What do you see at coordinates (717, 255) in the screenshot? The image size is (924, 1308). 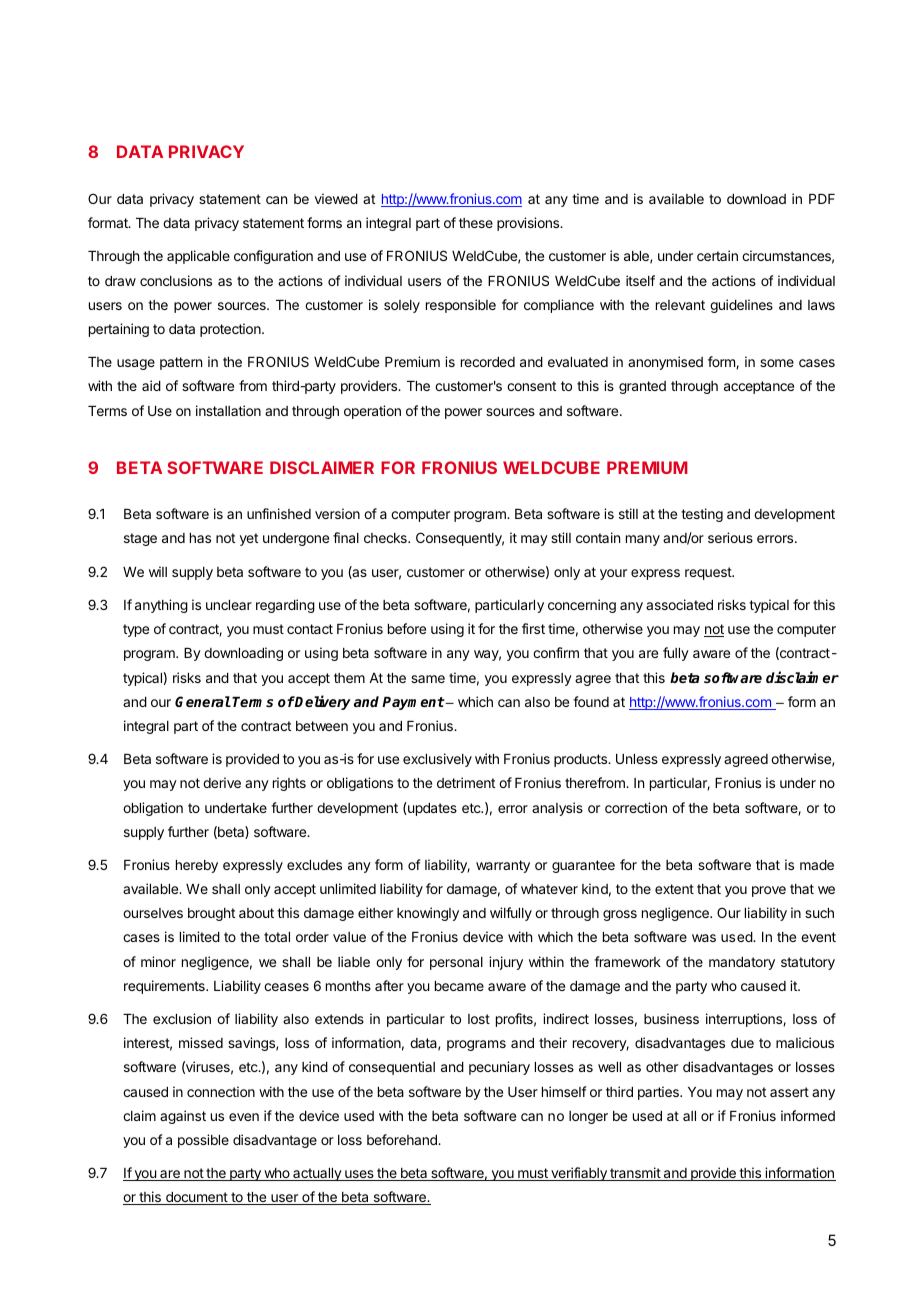 I see `certain` at bounding box center [717, 255].
